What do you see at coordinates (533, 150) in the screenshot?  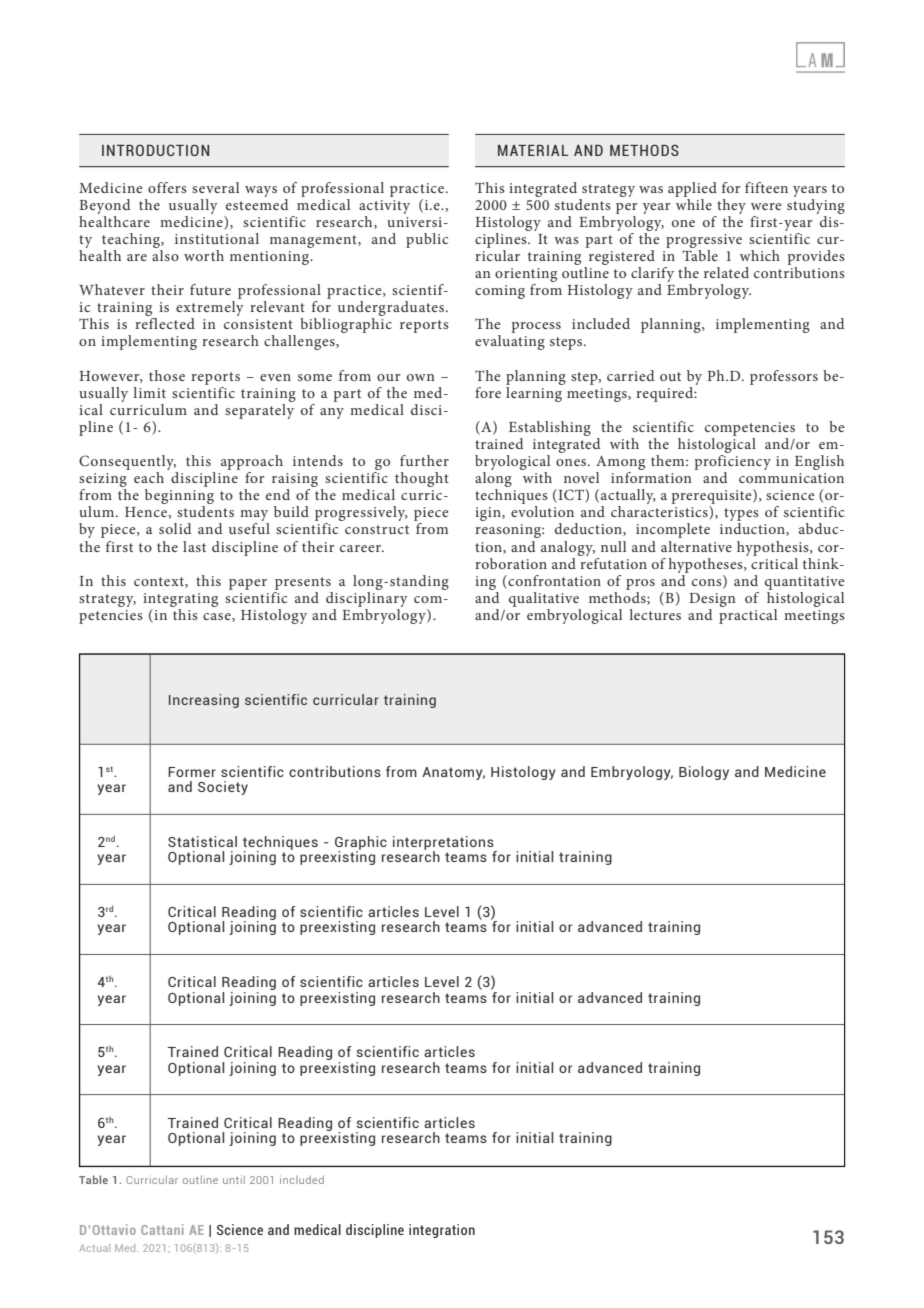 I see `MATERIAL` at bounding box center [533, 150].
